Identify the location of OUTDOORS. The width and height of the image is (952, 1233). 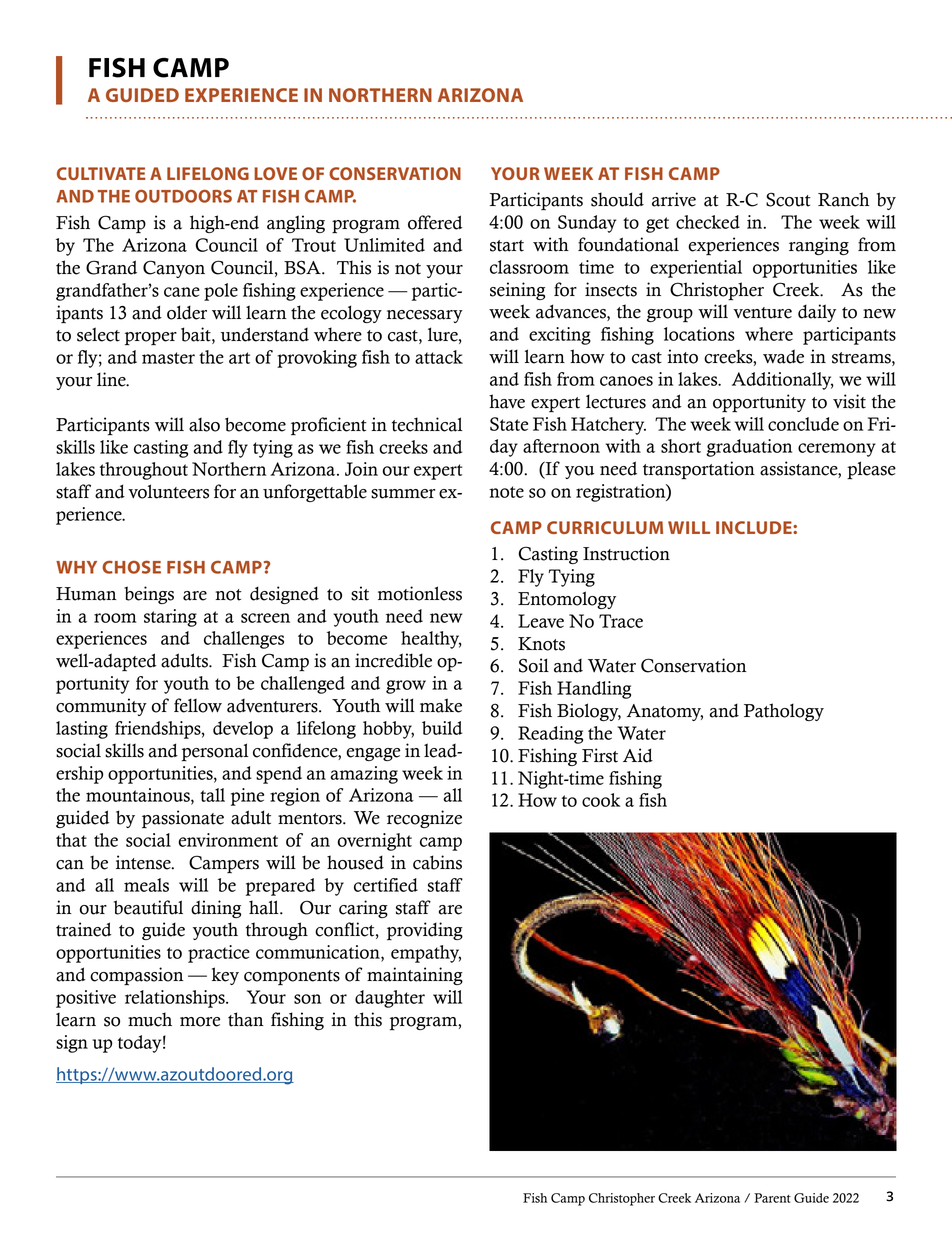
(183, 196).
